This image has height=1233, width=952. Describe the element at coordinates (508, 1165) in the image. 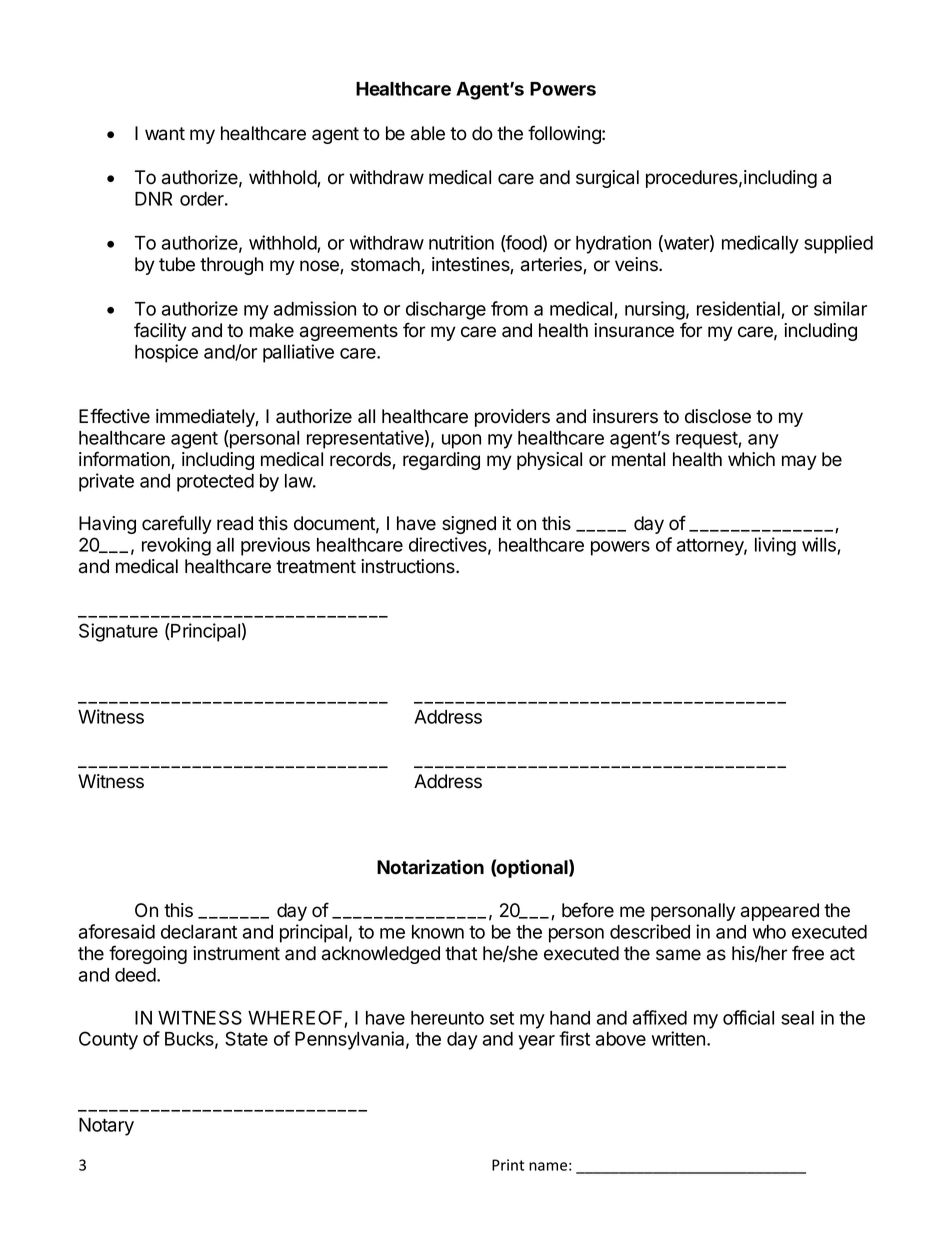

I see `Print` at that location.
